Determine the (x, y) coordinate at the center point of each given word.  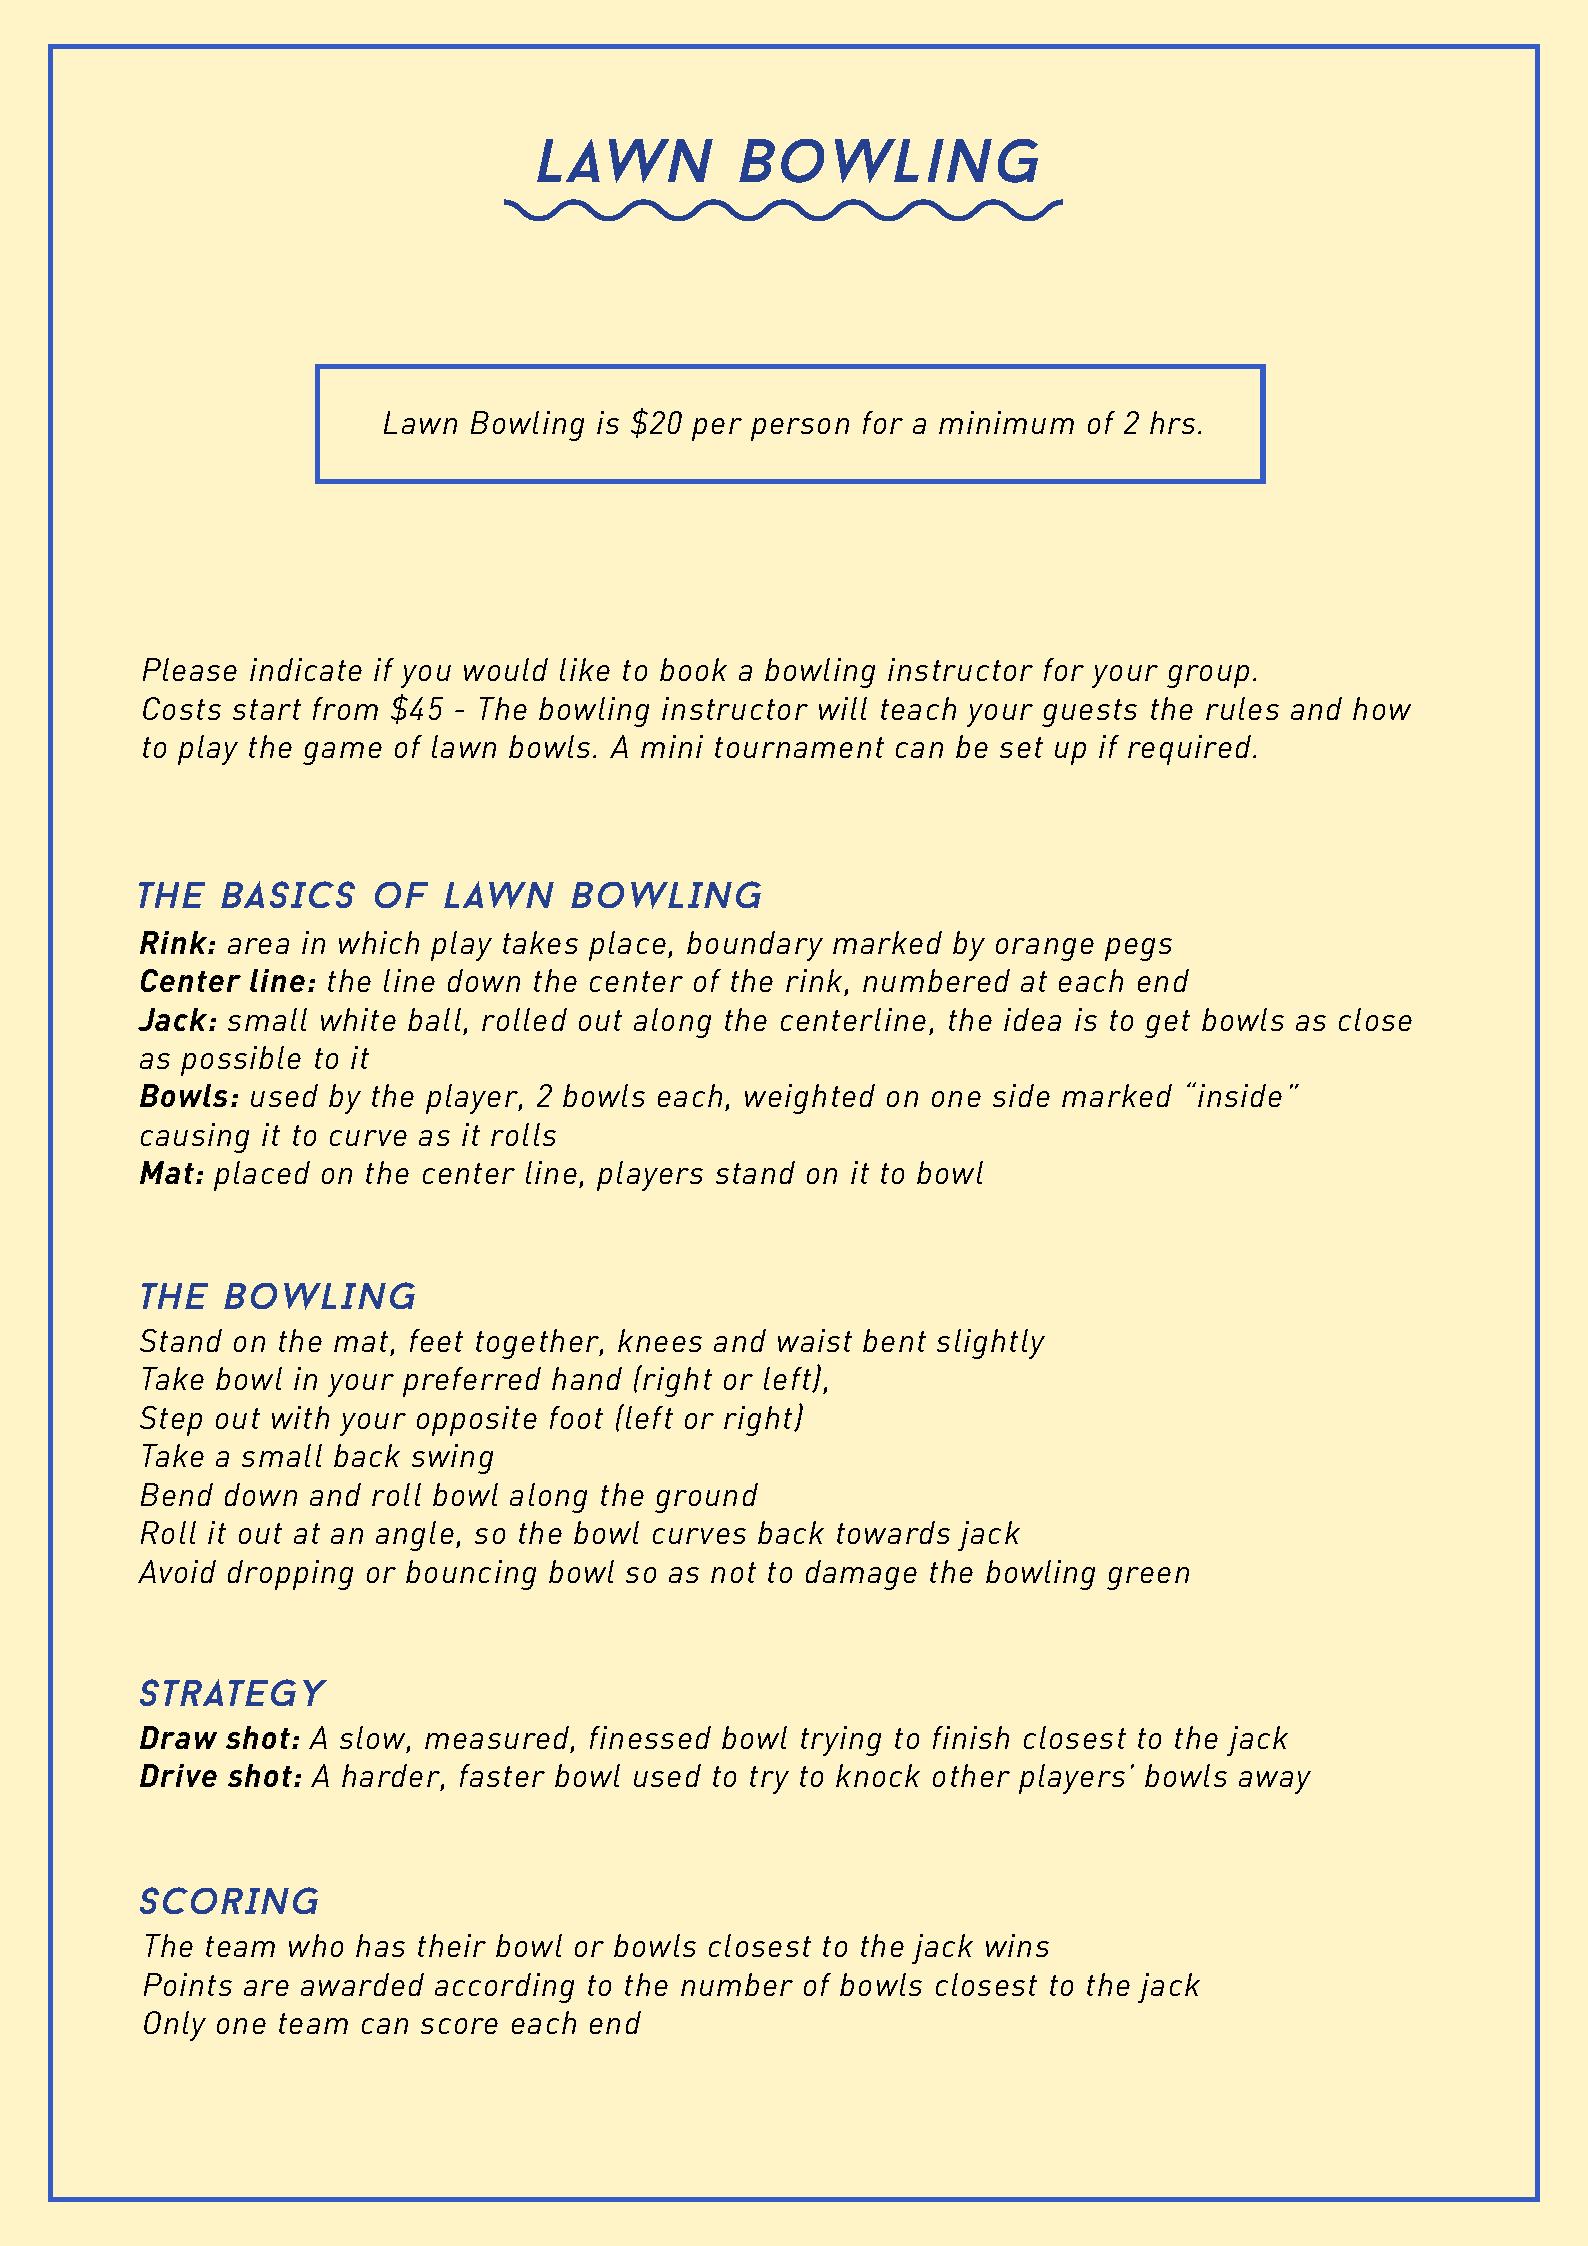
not (733, 1572)
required (1191, 750)
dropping (290, 1575)
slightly (991, 1344)
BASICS (288, 894)
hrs (1172, 422)
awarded (362, 1984)
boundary (755, 946)
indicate (306, 669)
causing (195, 1138)
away (1275, 1782)
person (800, 429)
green (1148, 1578)
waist (815, 1340)
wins (1017, 1945)
